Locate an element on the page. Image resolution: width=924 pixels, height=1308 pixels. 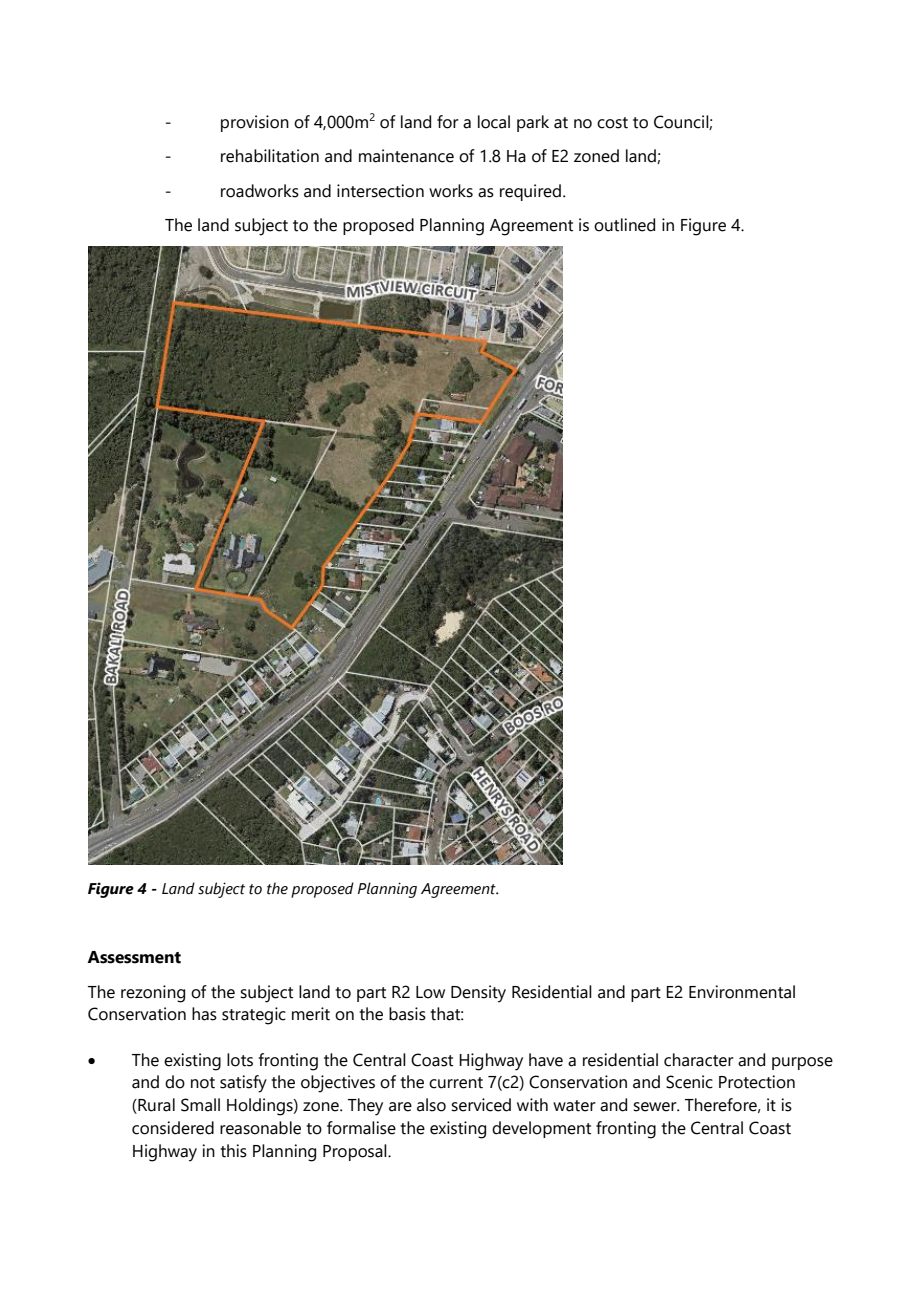
required is located at coordinates (530, 192).
